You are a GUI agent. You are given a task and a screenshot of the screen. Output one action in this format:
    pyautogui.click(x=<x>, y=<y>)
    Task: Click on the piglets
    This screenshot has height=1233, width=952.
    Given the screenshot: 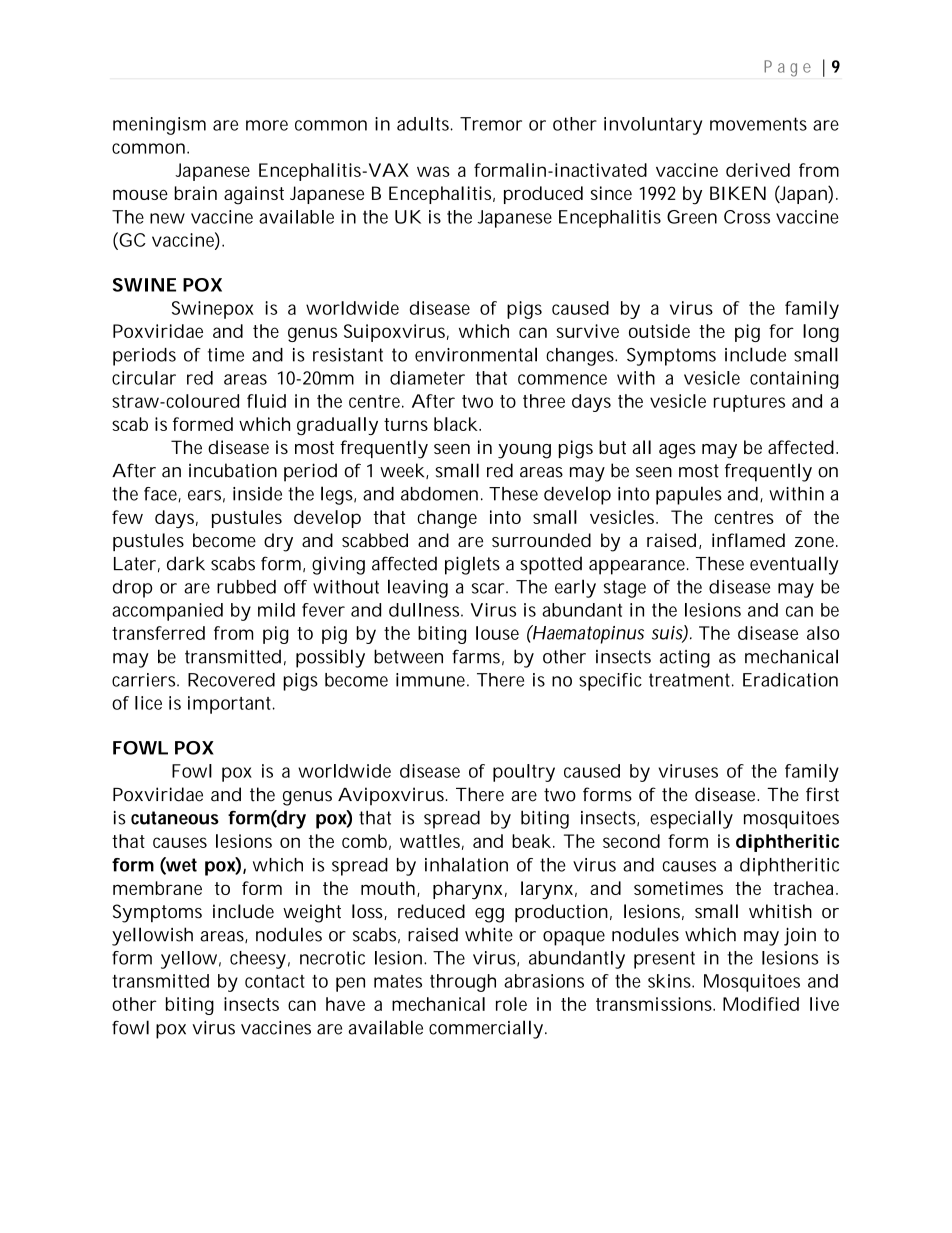 What is the action you would take?
    pyautogui.click(x=472, y=565)
